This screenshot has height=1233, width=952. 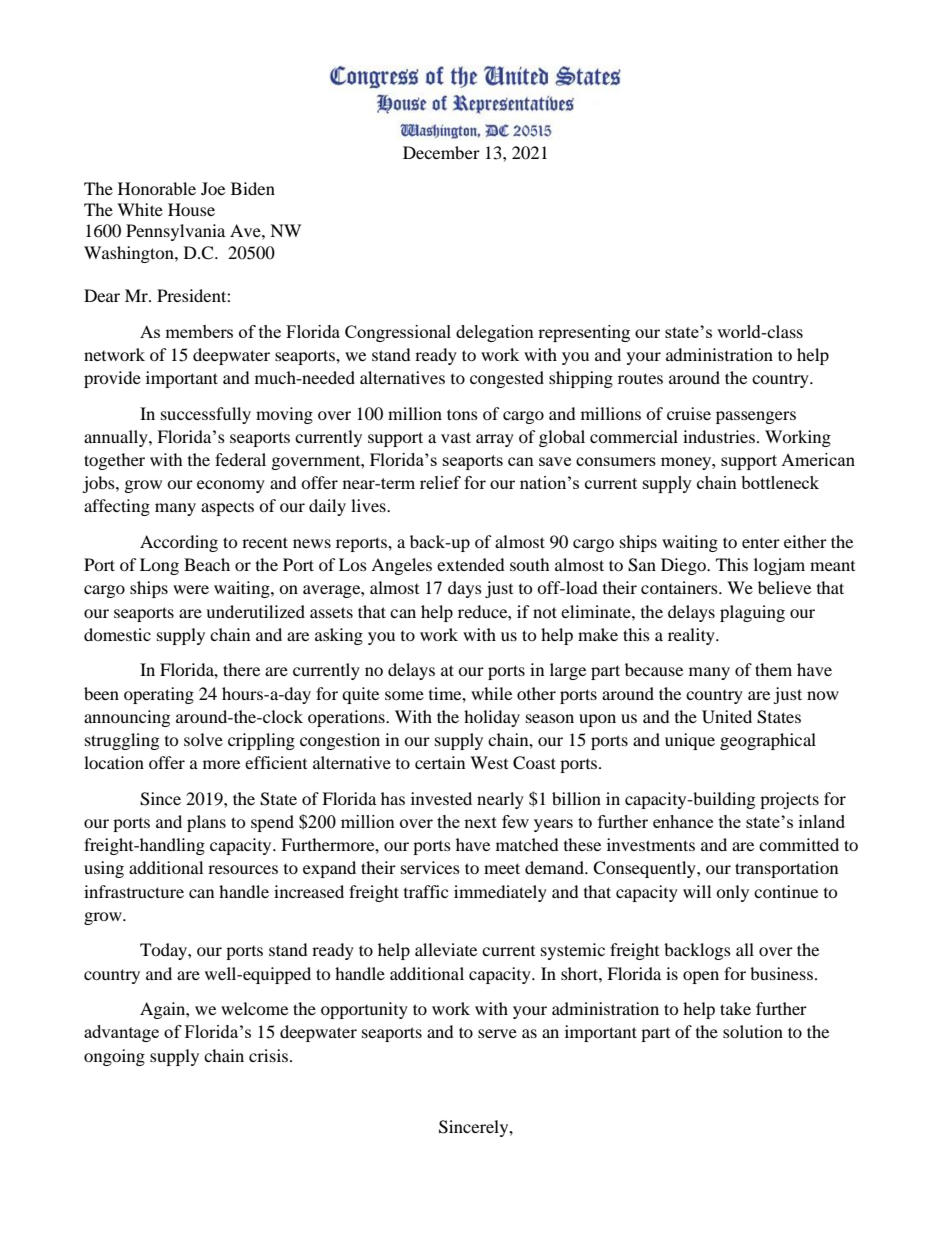 I want to click on representing, so click(x=584, y=333).
